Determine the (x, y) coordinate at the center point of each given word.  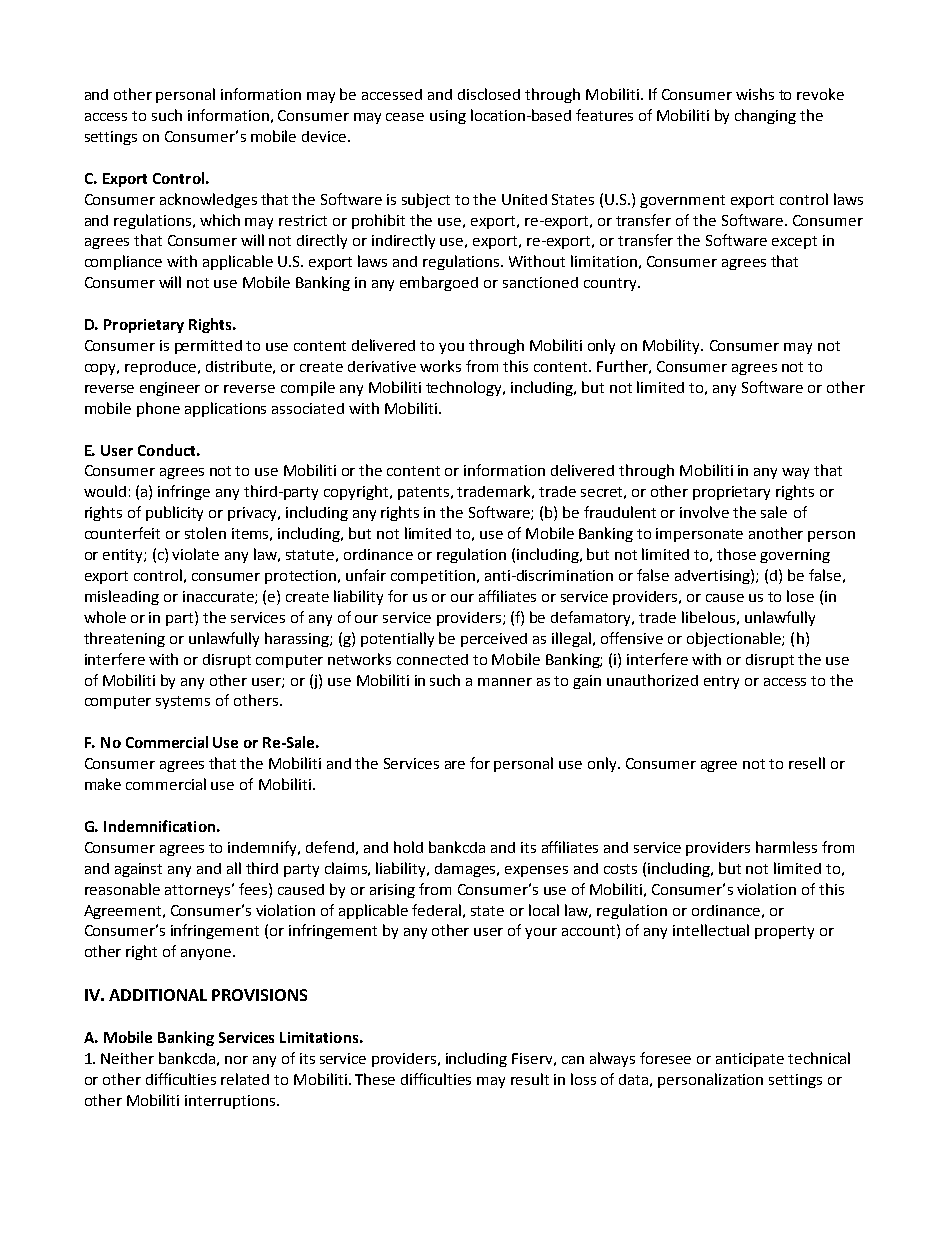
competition (433, 577)
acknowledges (208, 200)
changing (765, 116)
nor (236, 1060)
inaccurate (219, 597)
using (448, 117)
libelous (708, 617)
